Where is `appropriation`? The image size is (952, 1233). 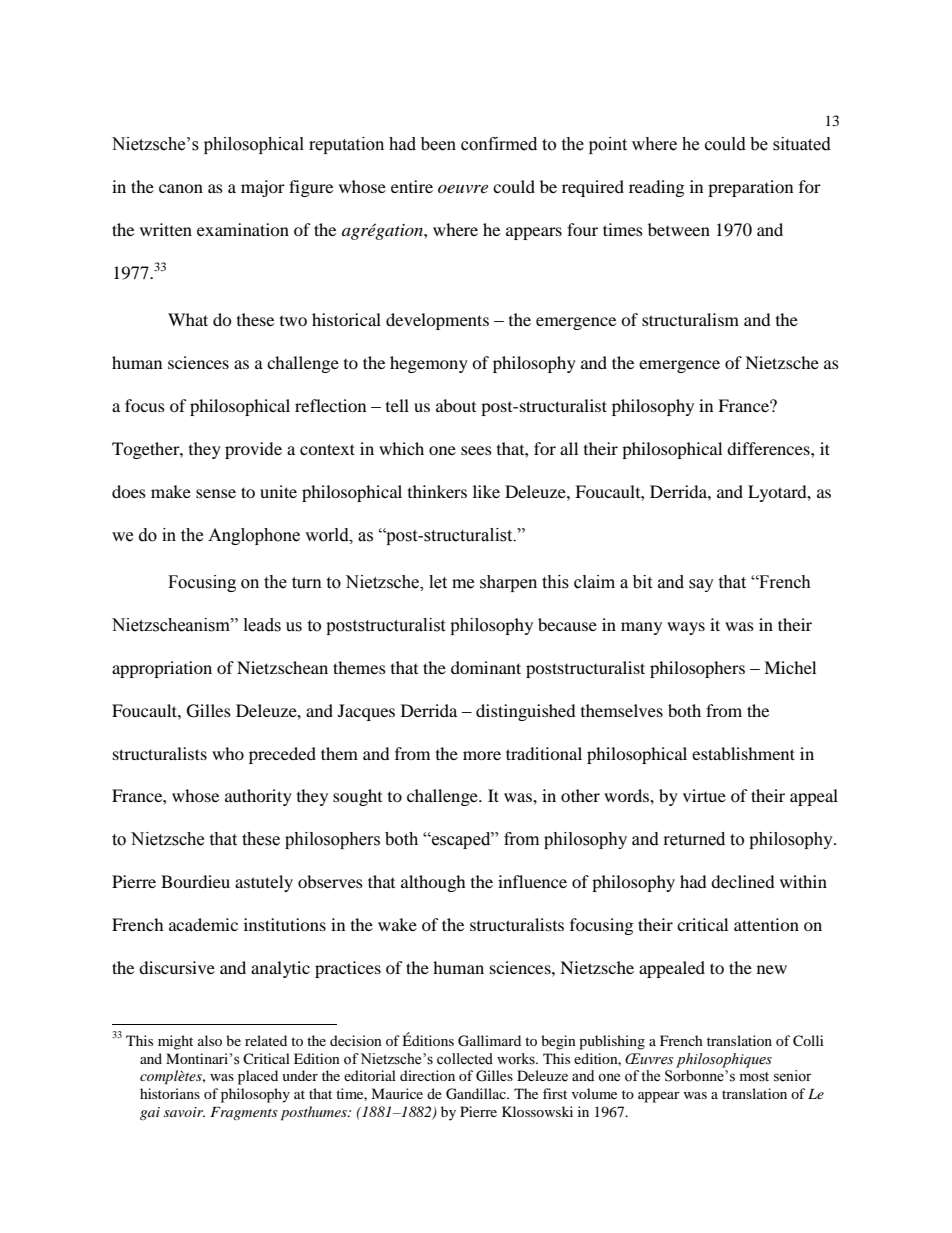 appropriation is located at coordinates (162, 669).
